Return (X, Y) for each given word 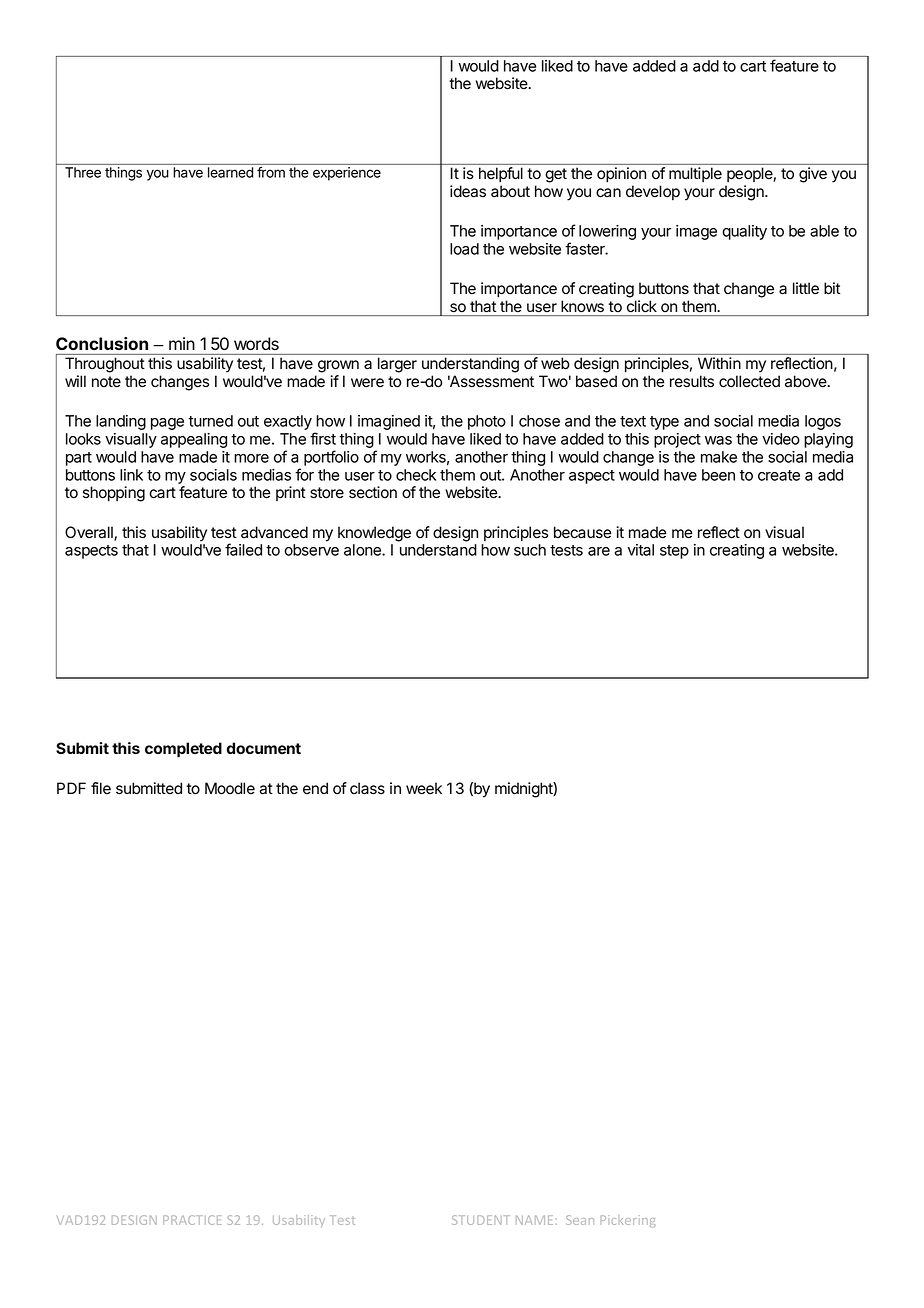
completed (183, 750)
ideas (468, 191)
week (424, 788)
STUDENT (481, 1220)
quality (744, 232)
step (674, 552)
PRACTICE (192, 1220)
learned (230, 172)
